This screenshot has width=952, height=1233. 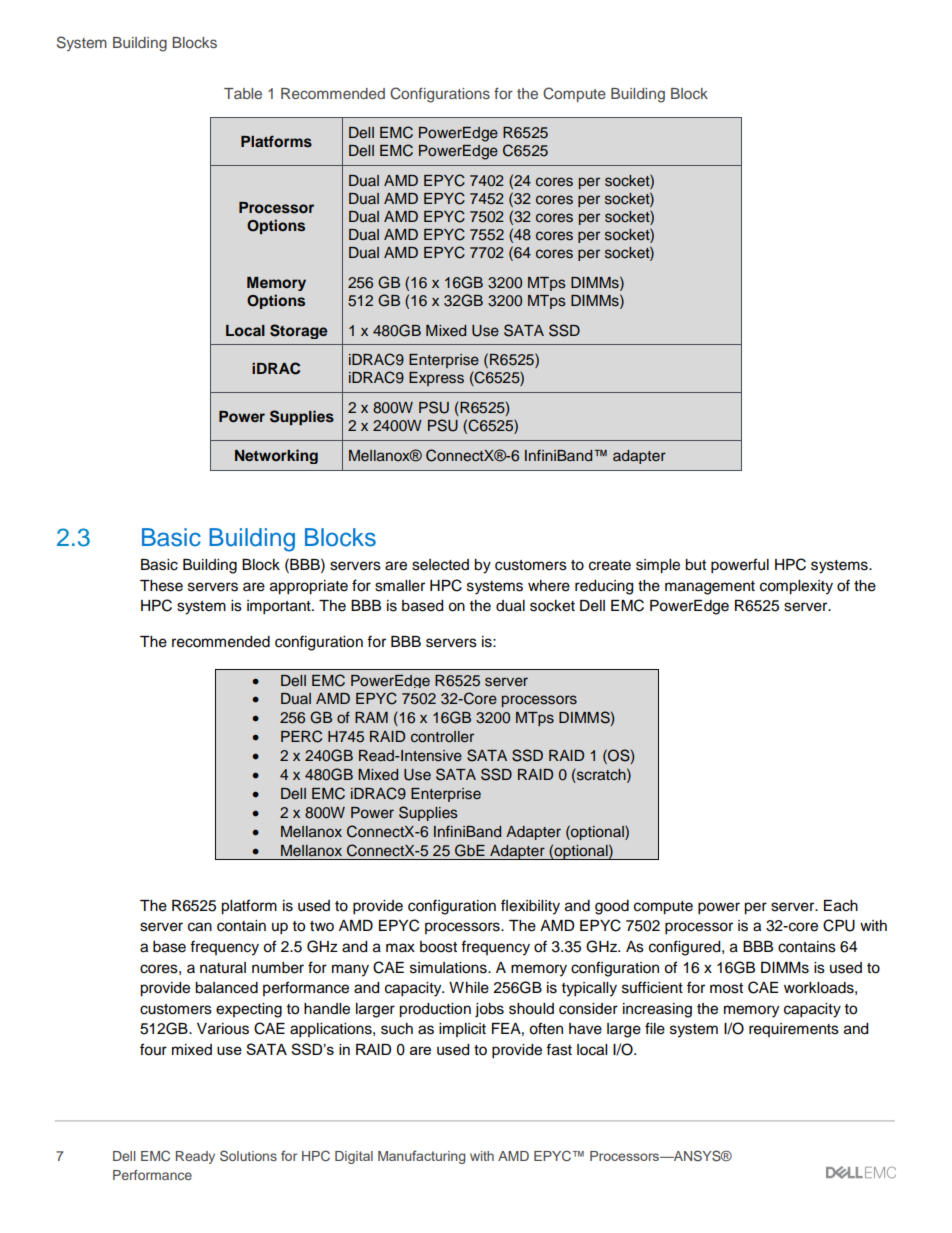 I want to click on Solutions, so click(x=248, y=1156).
